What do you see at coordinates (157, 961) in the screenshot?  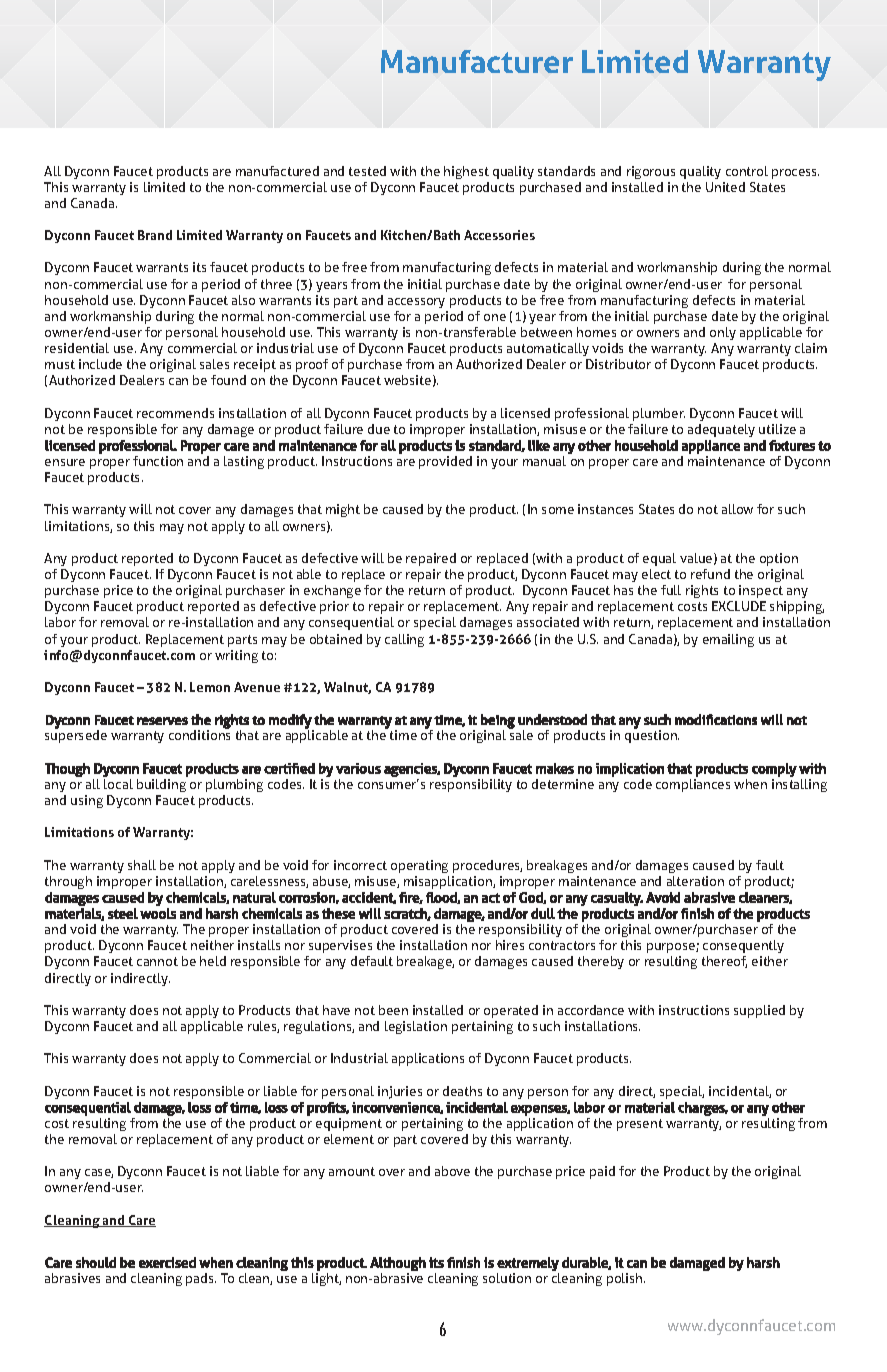 I see `cannot` at bounding box center [157, 961].
